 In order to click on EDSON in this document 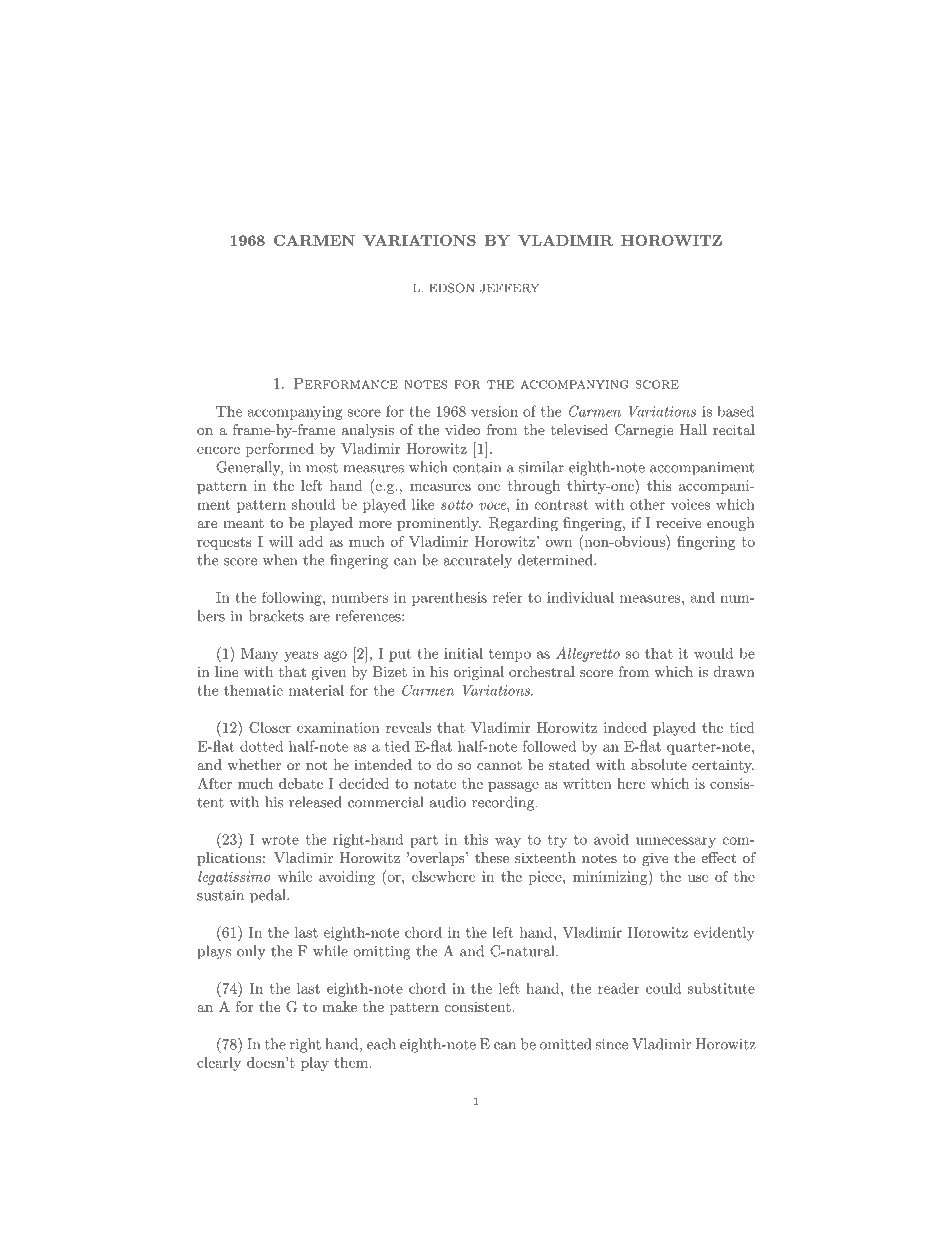, I will do `click(451, 288)`.
